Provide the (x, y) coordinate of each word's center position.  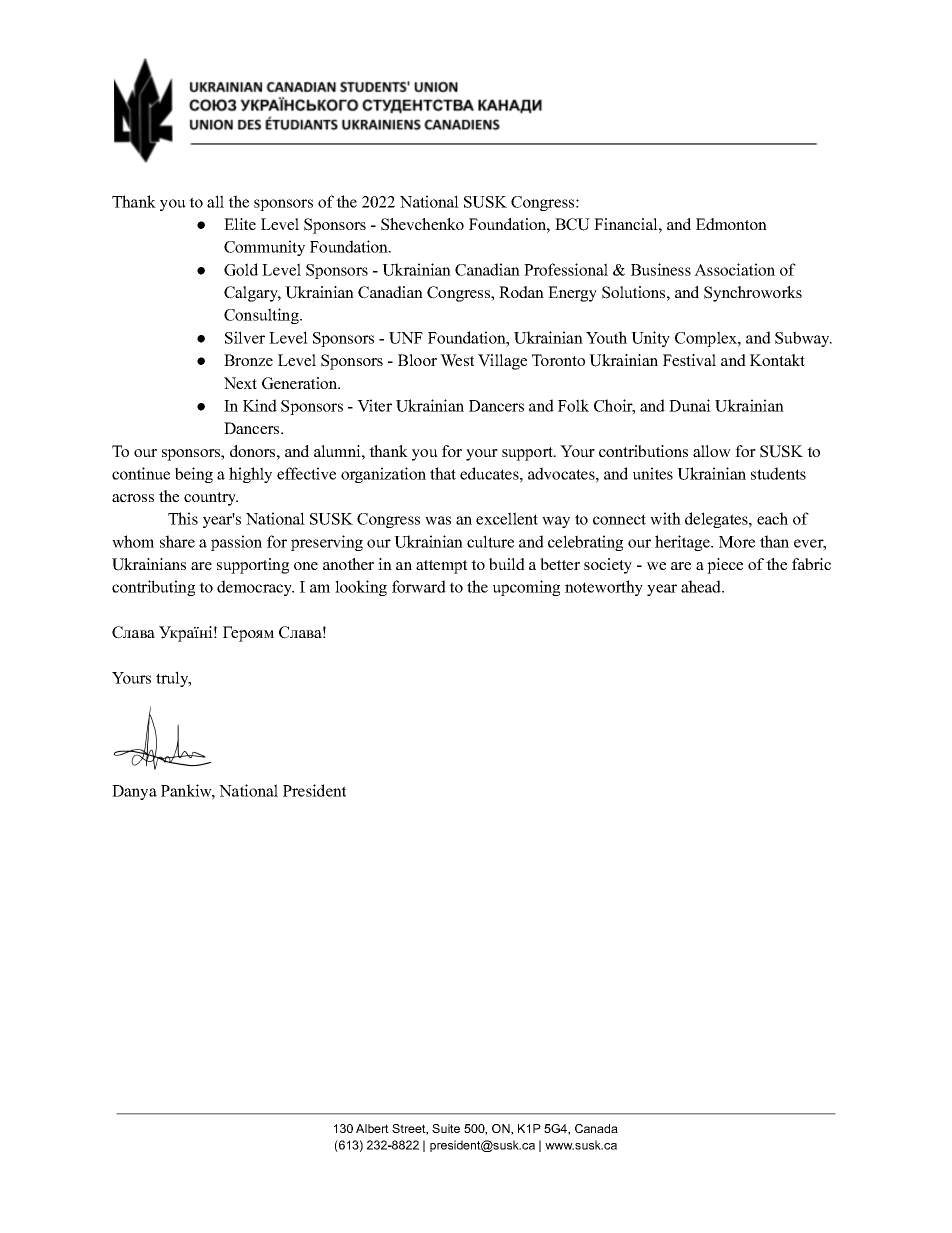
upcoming (526, 588)
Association (734, 269)
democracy (255, 588)
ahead (702, 586)
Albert (372, 1128)
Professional (566, 269)
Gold (241, 269)
